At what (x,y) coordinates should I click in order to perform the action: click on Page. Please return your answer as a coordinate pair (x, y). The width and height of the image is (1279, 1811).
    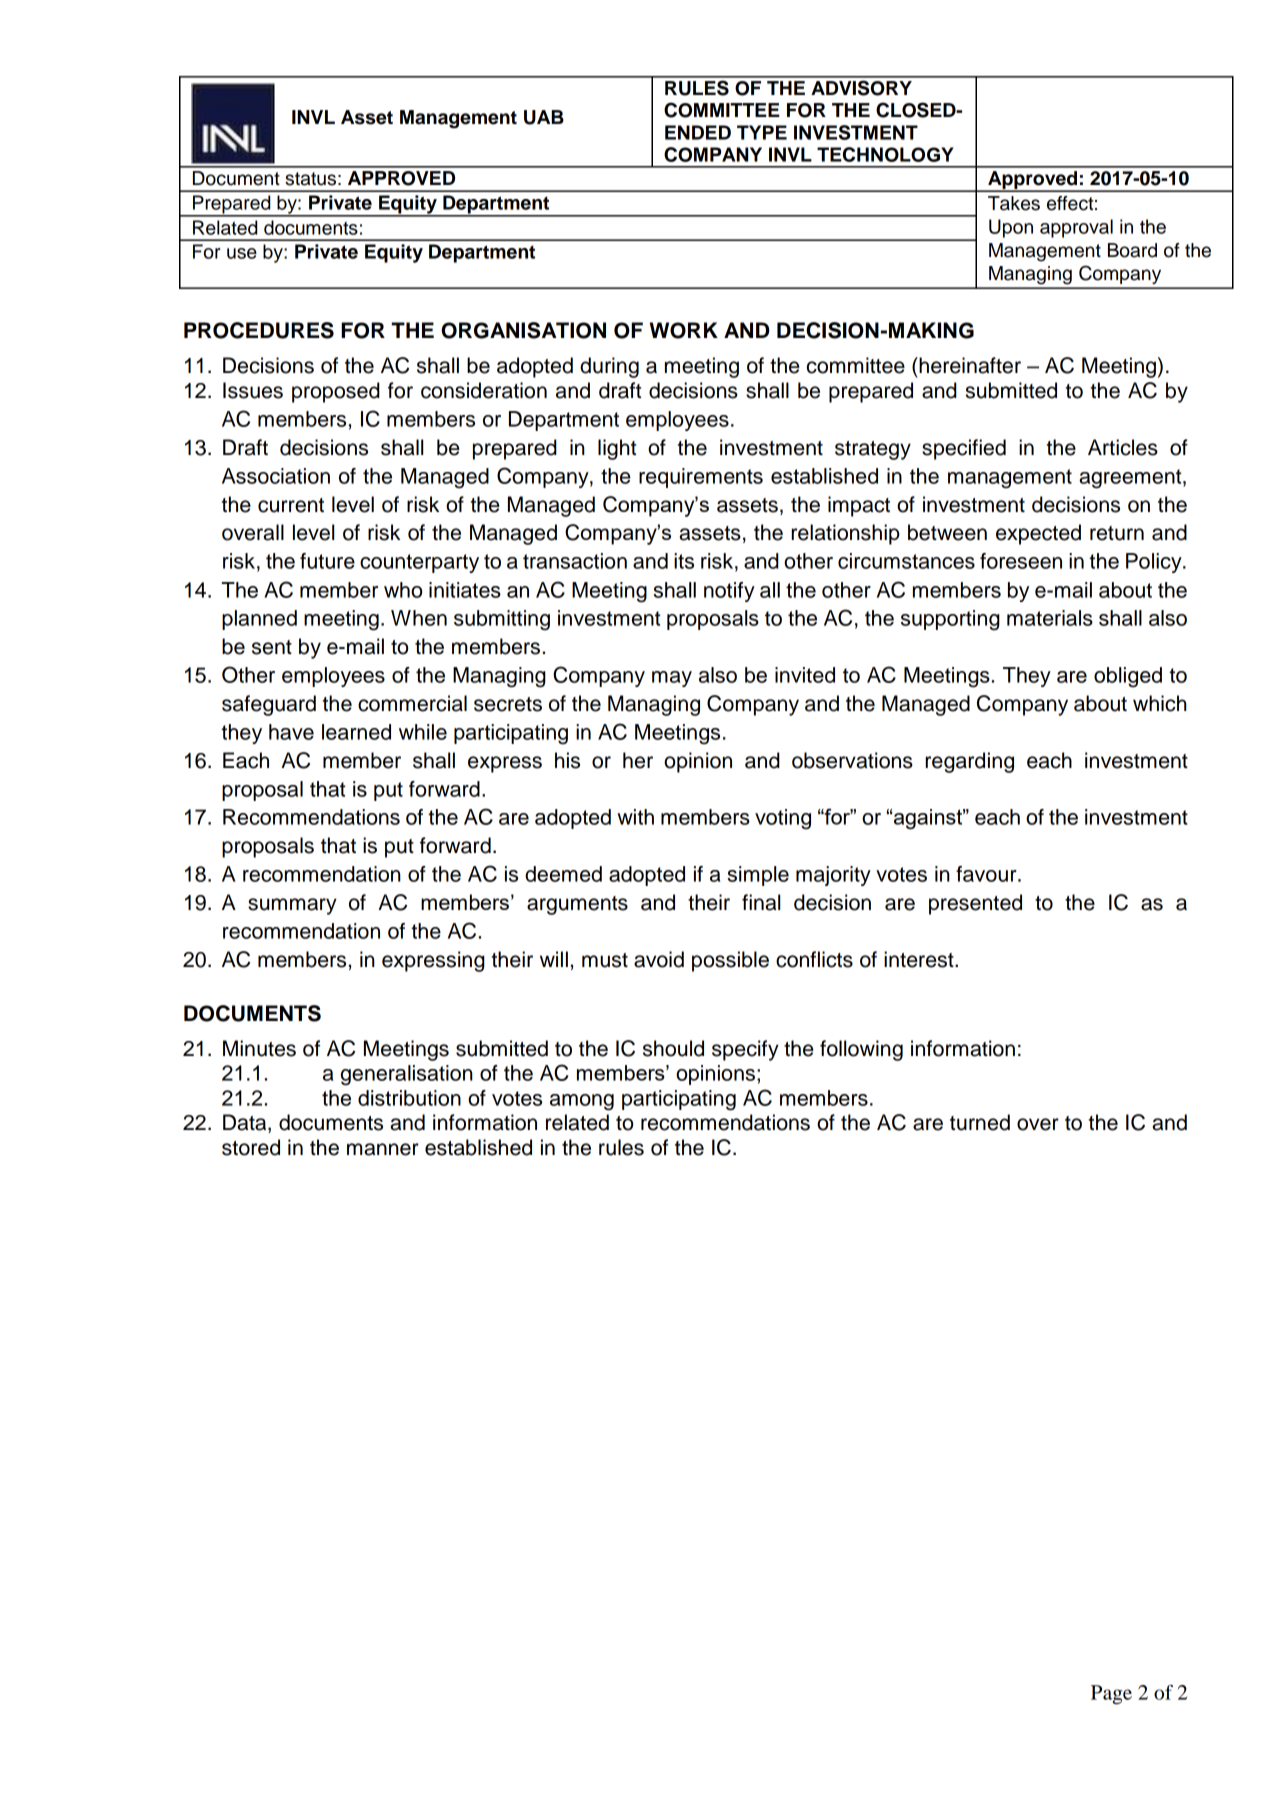
    Looking at the image, I should click on (1111, 1694).
